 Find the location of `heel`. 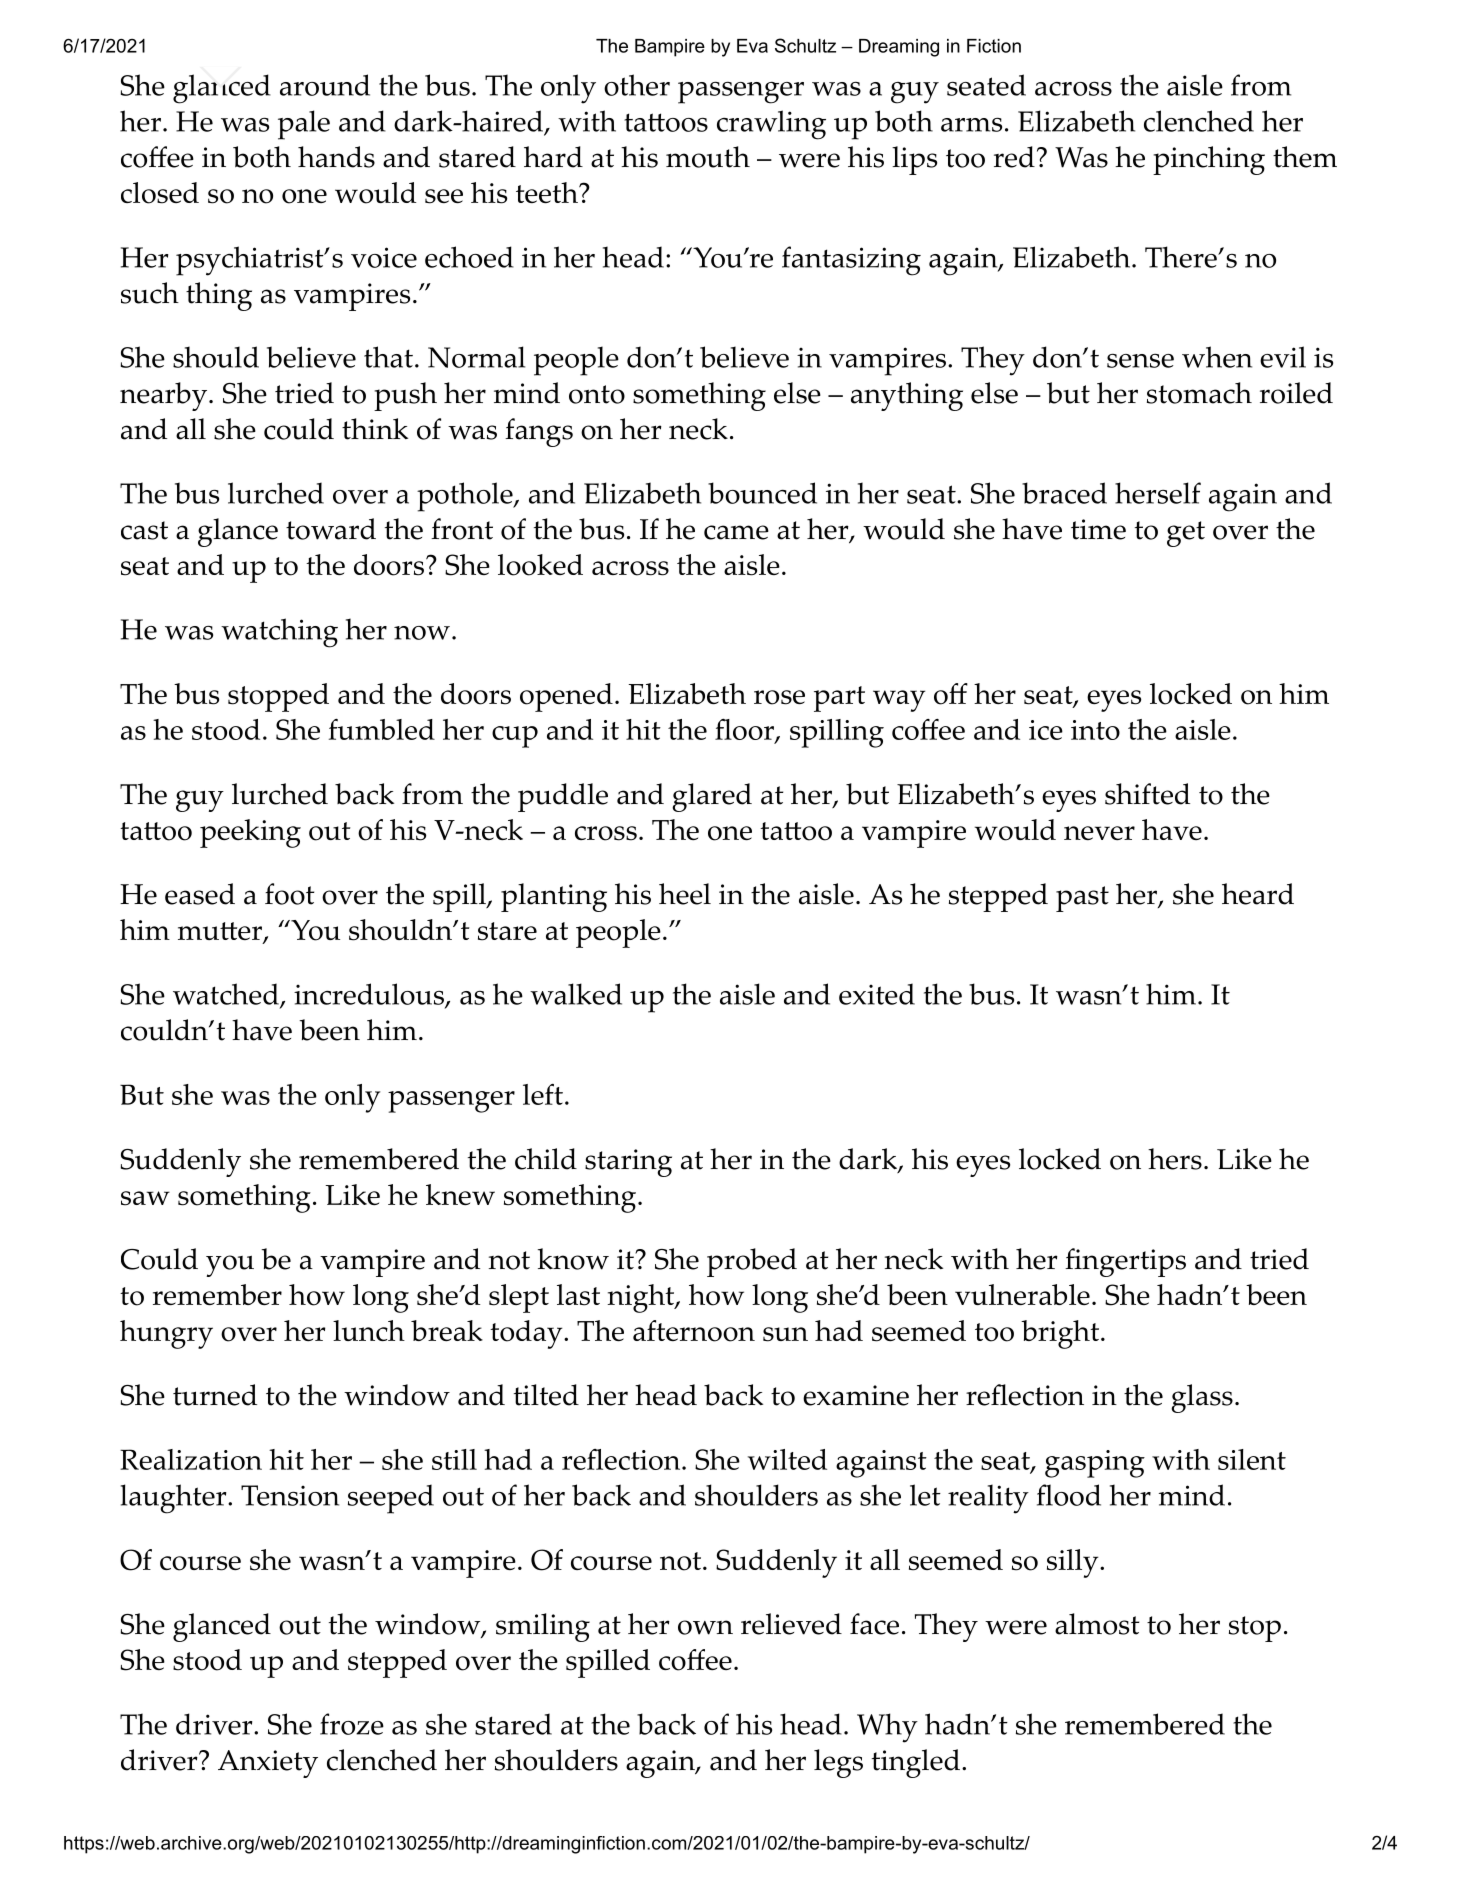

heel is located at coordinates (685, 894).
